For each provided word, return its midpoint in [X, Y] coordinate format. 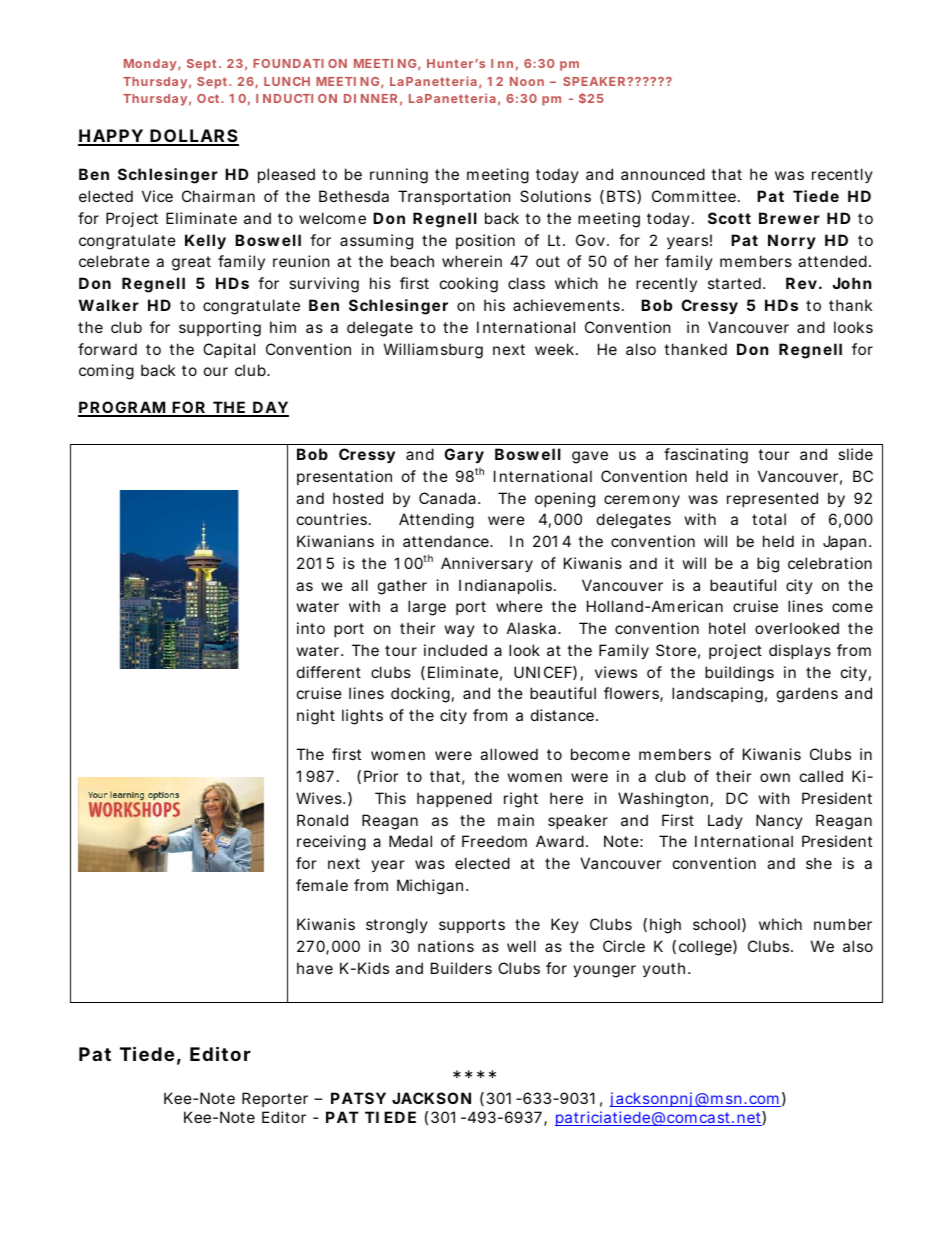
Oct [208, 98]
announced [663, 174]
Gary [464, 455]
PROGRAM [123, 409]
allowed [509, 754]
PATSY [358, 1098]
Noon [527, 81]
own [775, 777]
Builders [461, 968]
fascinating [706, 456]
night [316, 717]
